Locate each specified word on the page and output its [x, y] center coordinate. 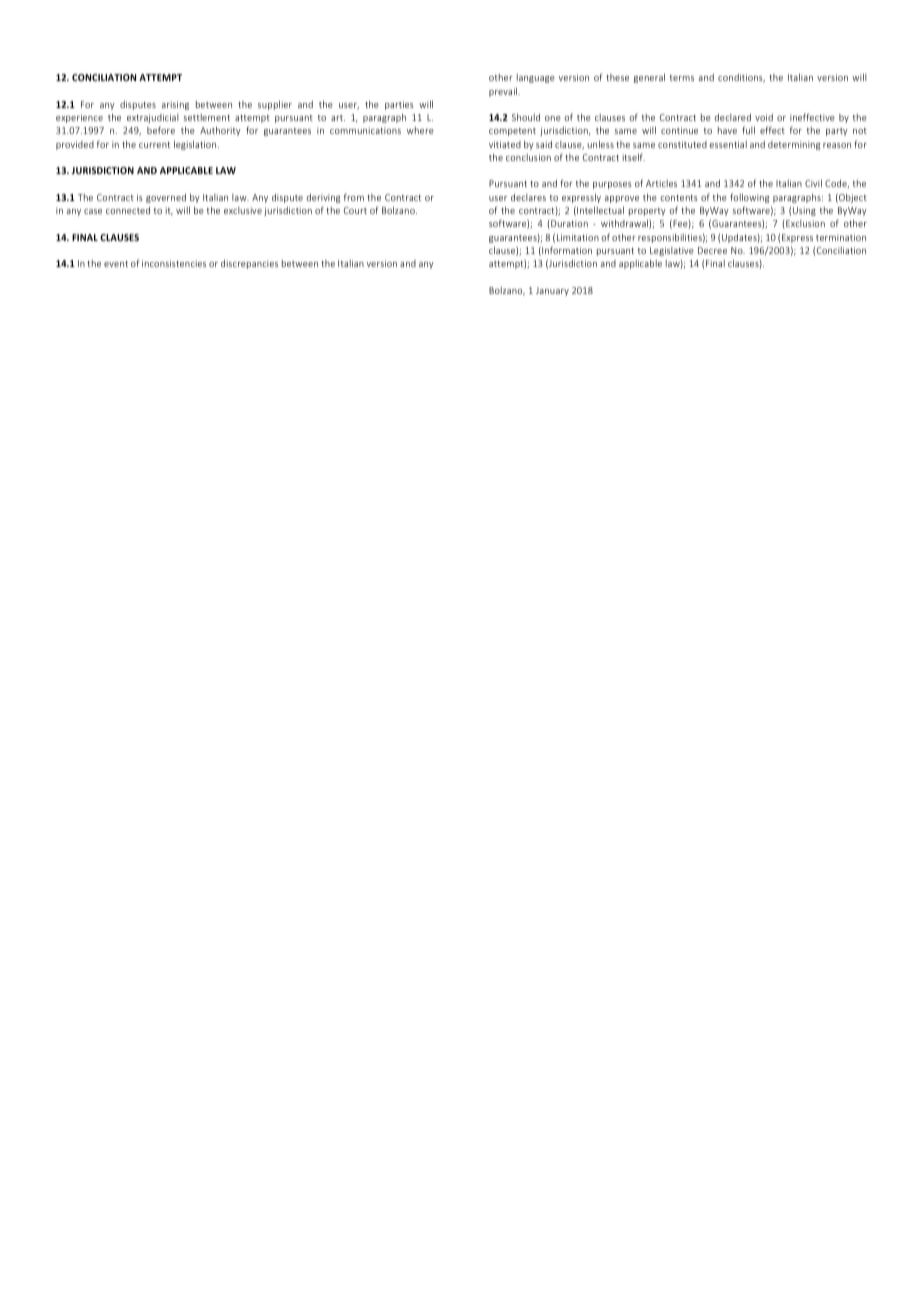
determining [794, 145]
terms [682, 78]
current [154, 145]
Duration [568, 224]
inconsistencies [174, 263]
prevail [504, 92]
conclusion [528, 157]
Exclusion [804, 224]
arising [175, 105]
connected [128, 210]
